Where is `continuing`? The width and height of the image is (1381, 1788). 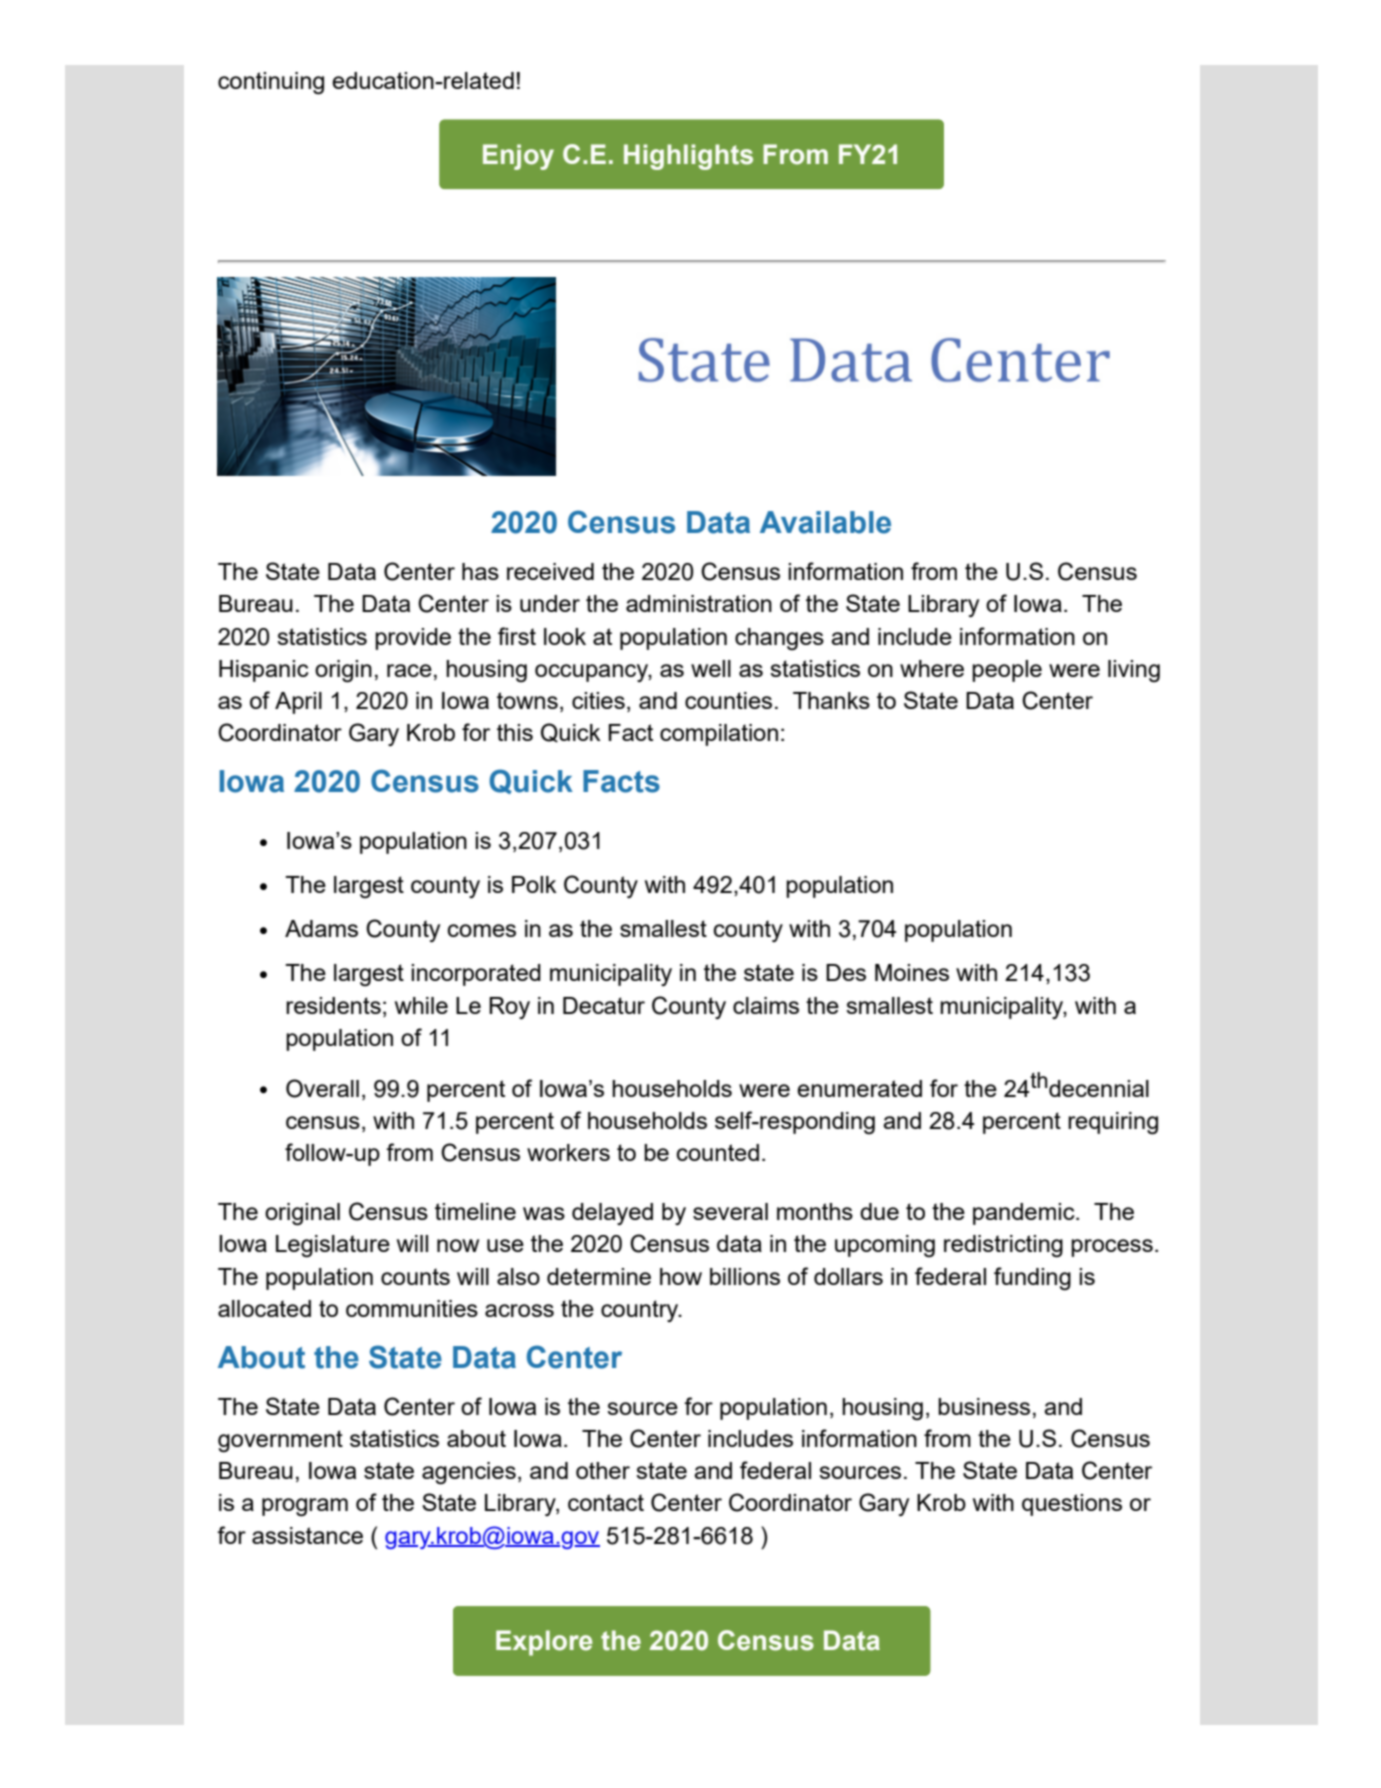
continuing is located at coordinates (271, 83).
